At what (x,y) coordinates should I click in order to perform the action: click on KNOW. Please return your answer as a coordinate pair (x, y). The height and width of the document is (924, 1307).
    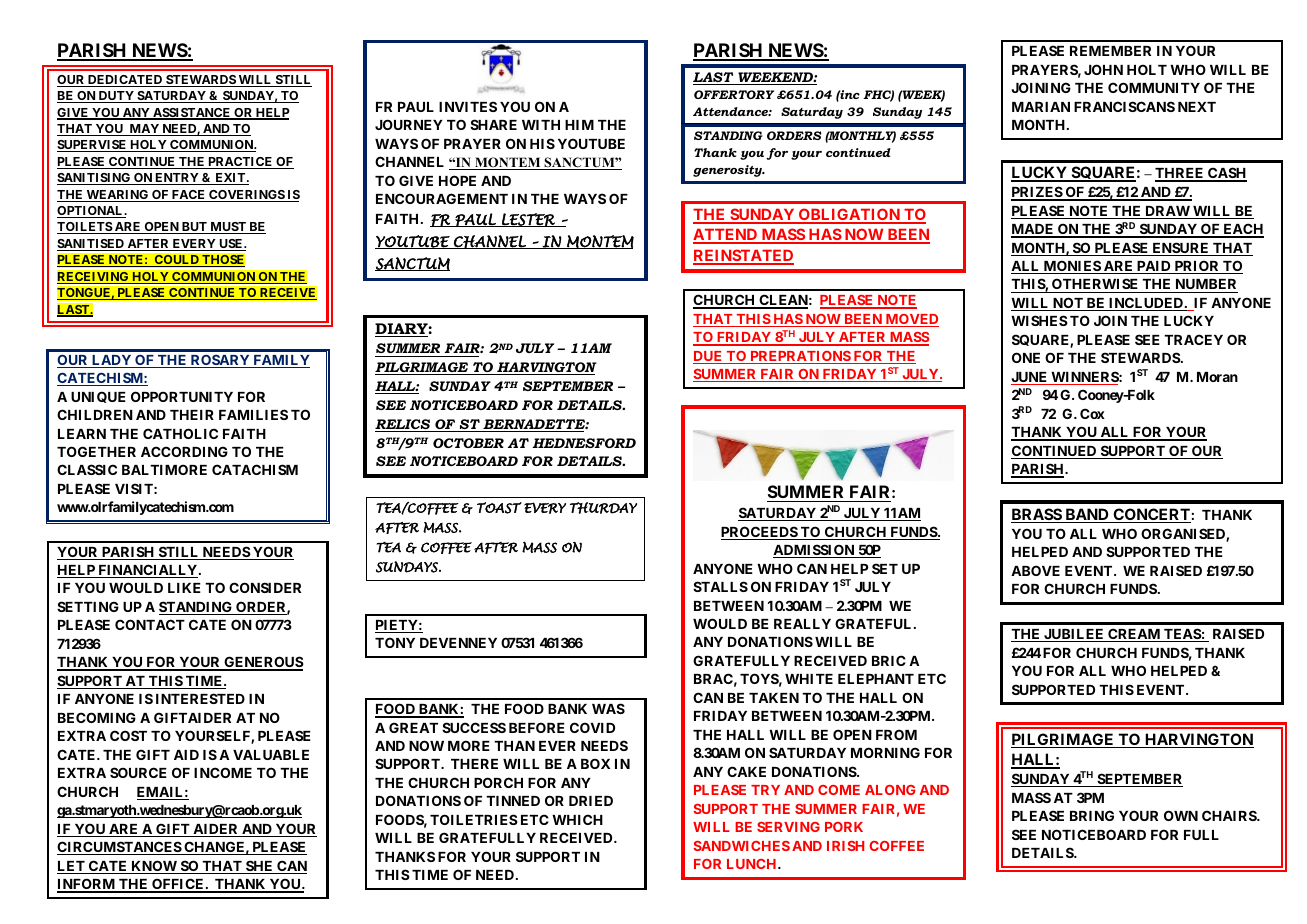
    Looking at the image, I should click on (154, 867).
